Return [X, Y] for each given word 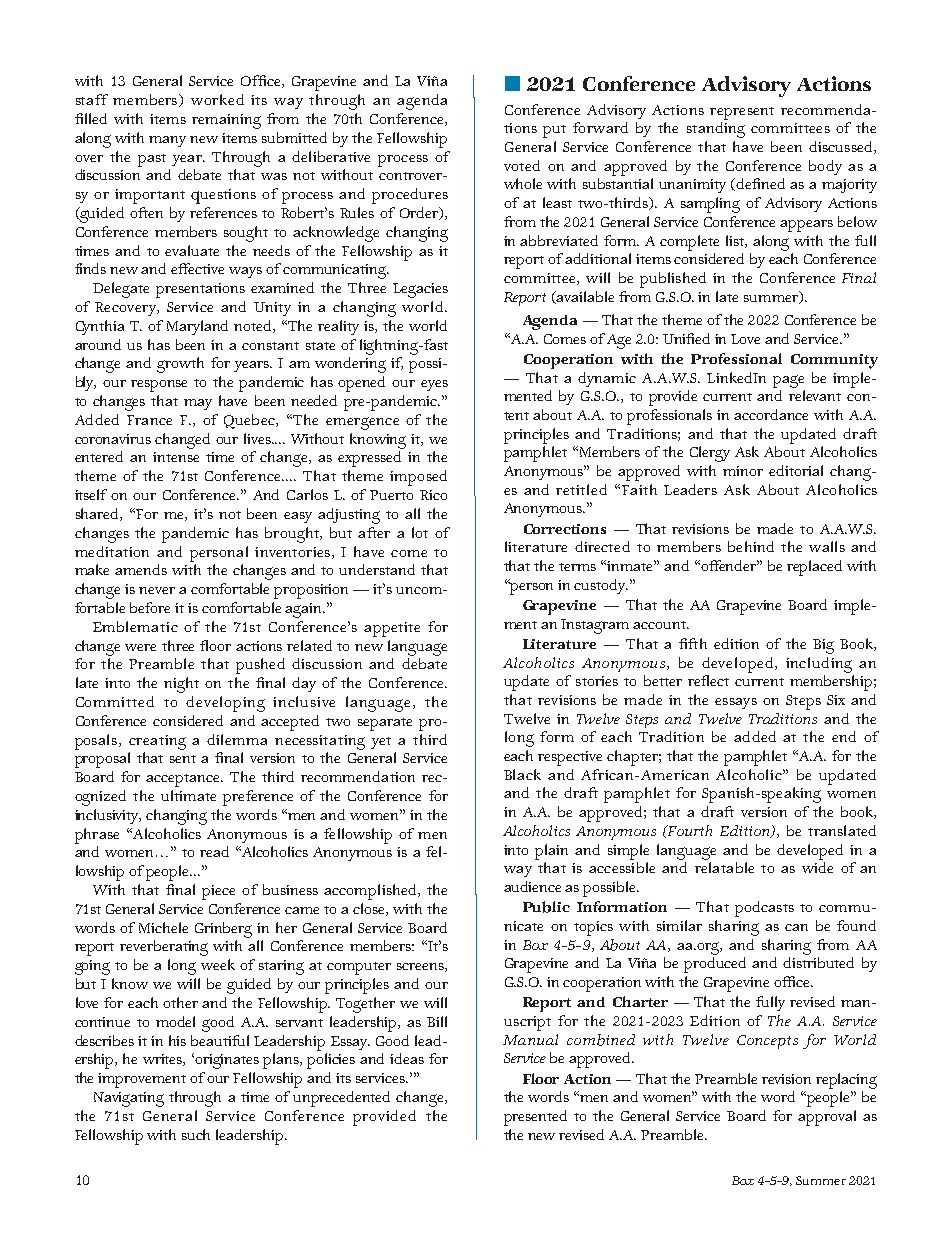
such [196, 1134]
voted [522, 165]
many [167, 141]
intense [176, 457]
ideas [407, 1058]
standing [716, 130]
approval [827, 1118]
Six [836, 700]
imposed [418, 478]
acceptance [184, 780]
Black [522, 774]
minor [743, 471]
